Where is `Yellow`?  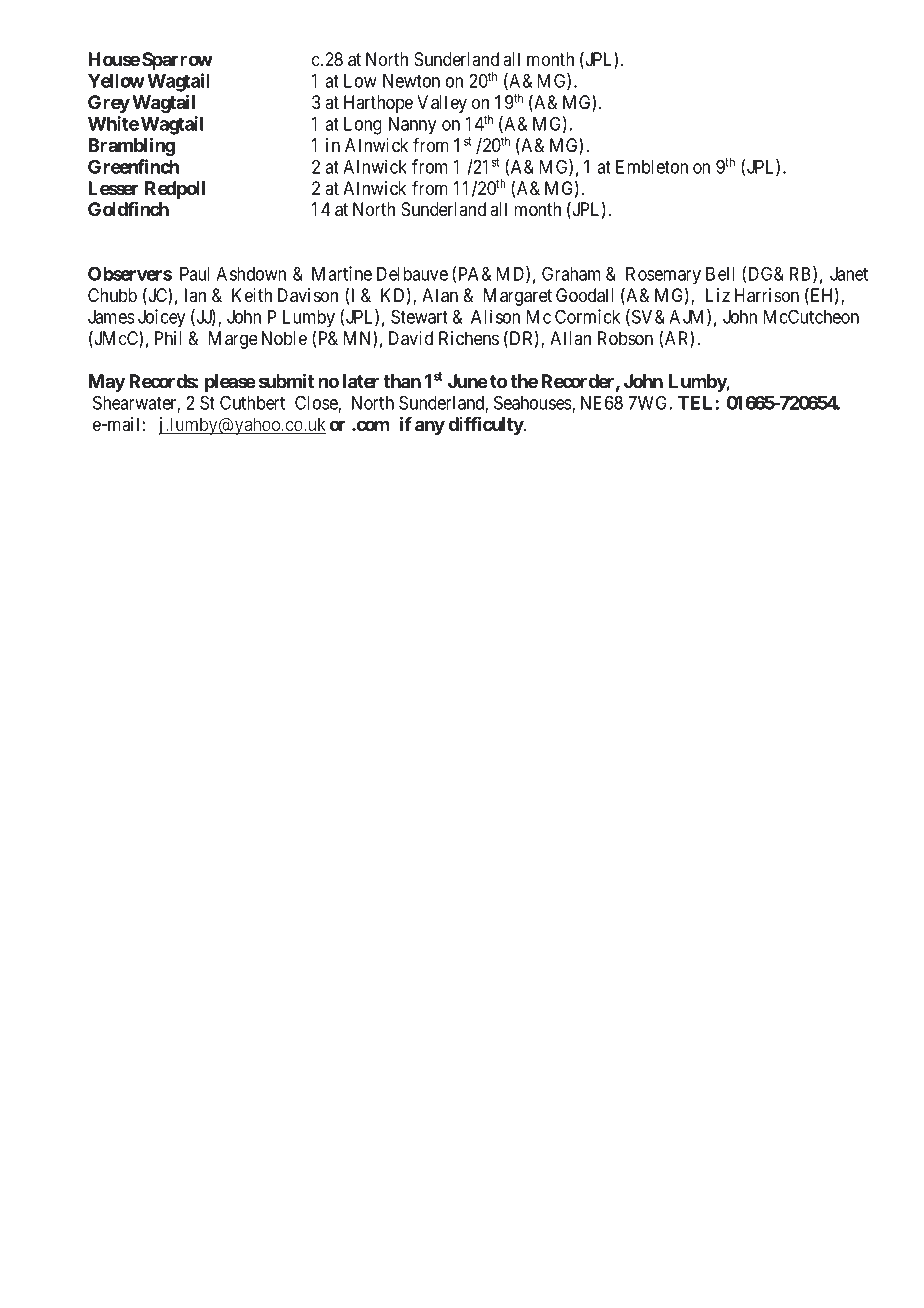 Yellow is located at coordinates (116, 81).
